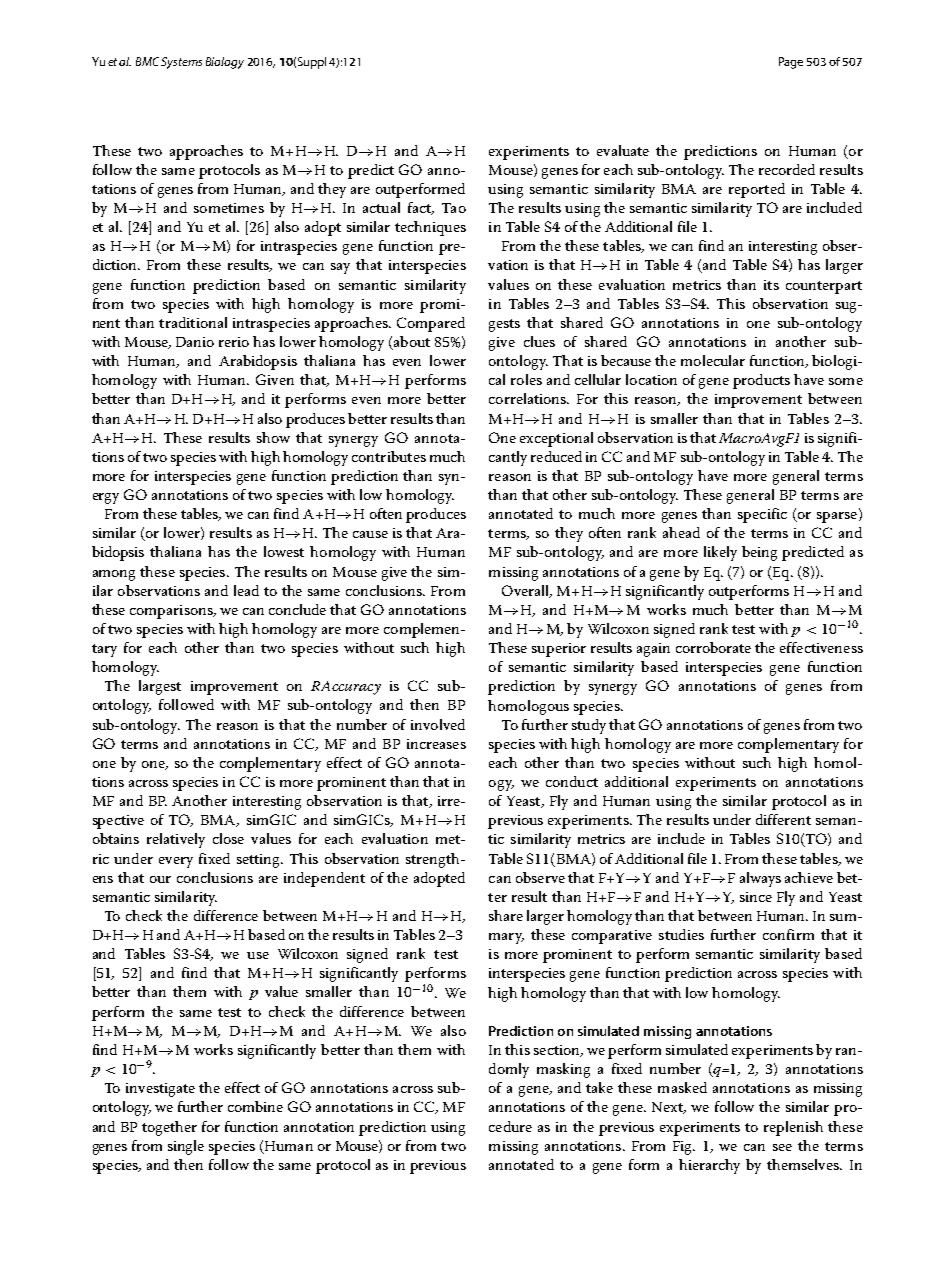 The width and height of the screenshot is (952, 1266). I want to click on section, so click(558, 1051).
